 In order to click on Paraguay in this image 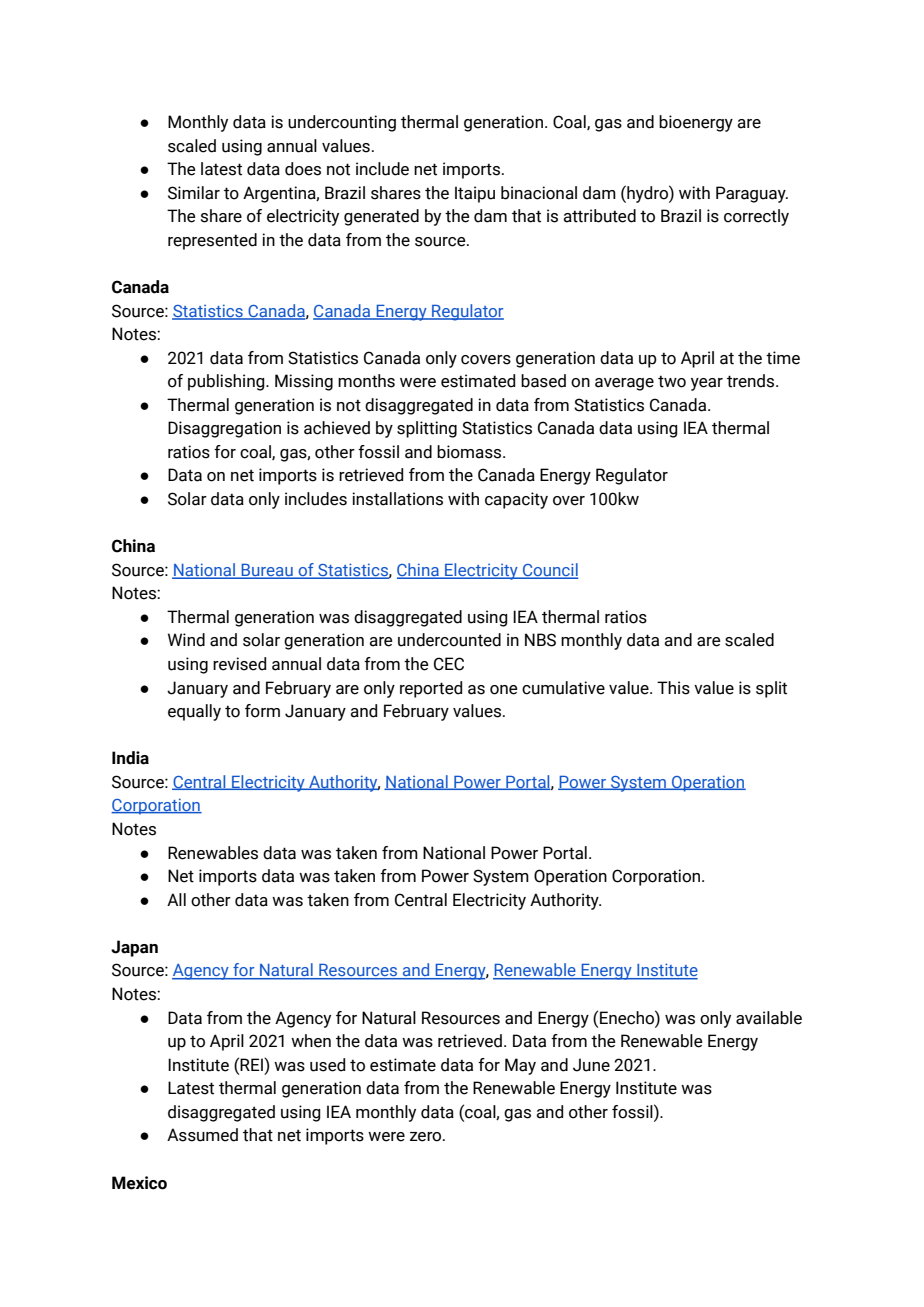, I will do `click(752, 194)`.
